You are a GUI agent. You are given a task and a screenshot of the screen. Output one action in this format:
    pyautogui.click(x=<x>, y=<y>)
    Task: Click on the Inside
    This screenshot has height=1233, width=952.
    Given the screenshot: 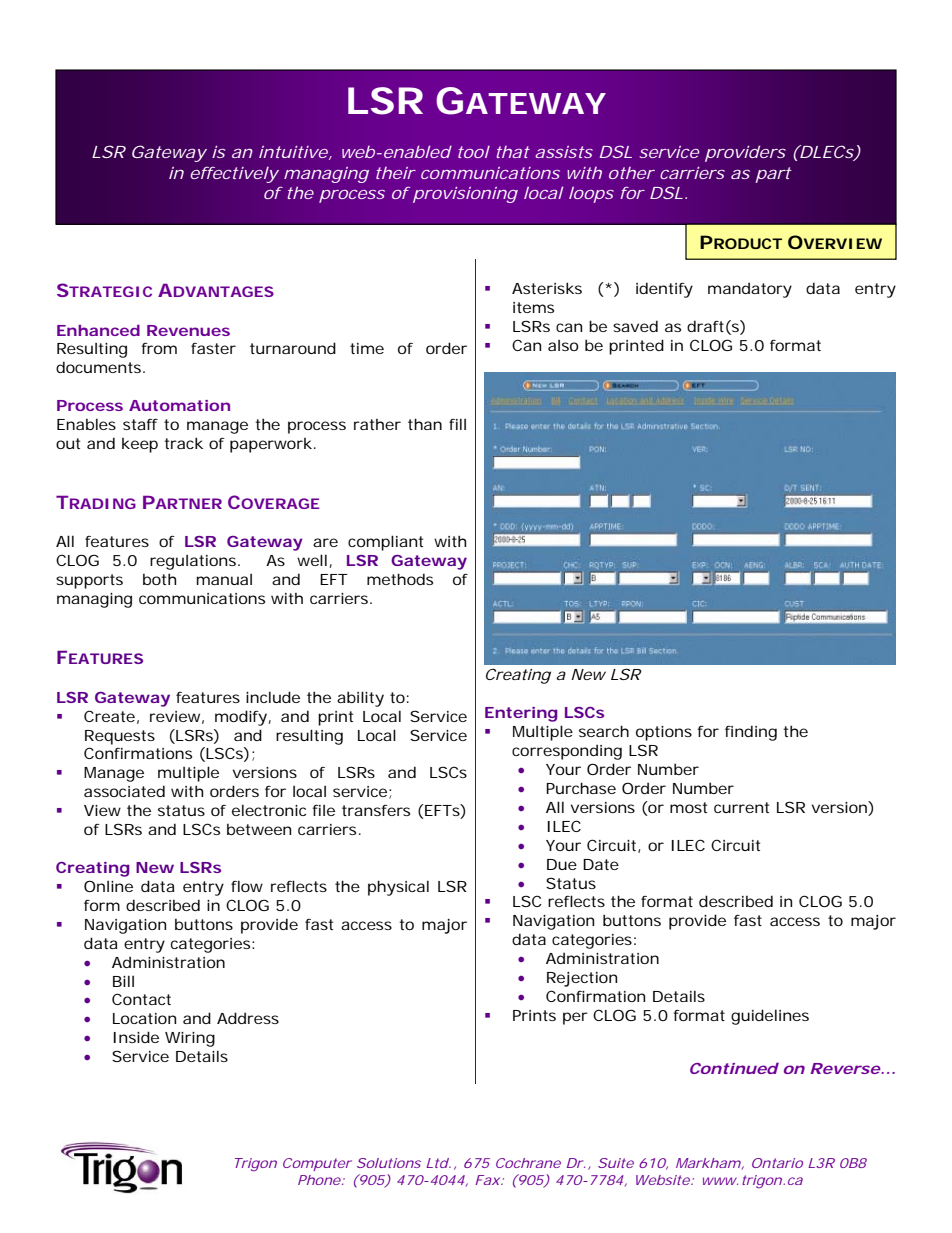 What is the action you would take?
    pyautogui.click(x=136, y=1037)
